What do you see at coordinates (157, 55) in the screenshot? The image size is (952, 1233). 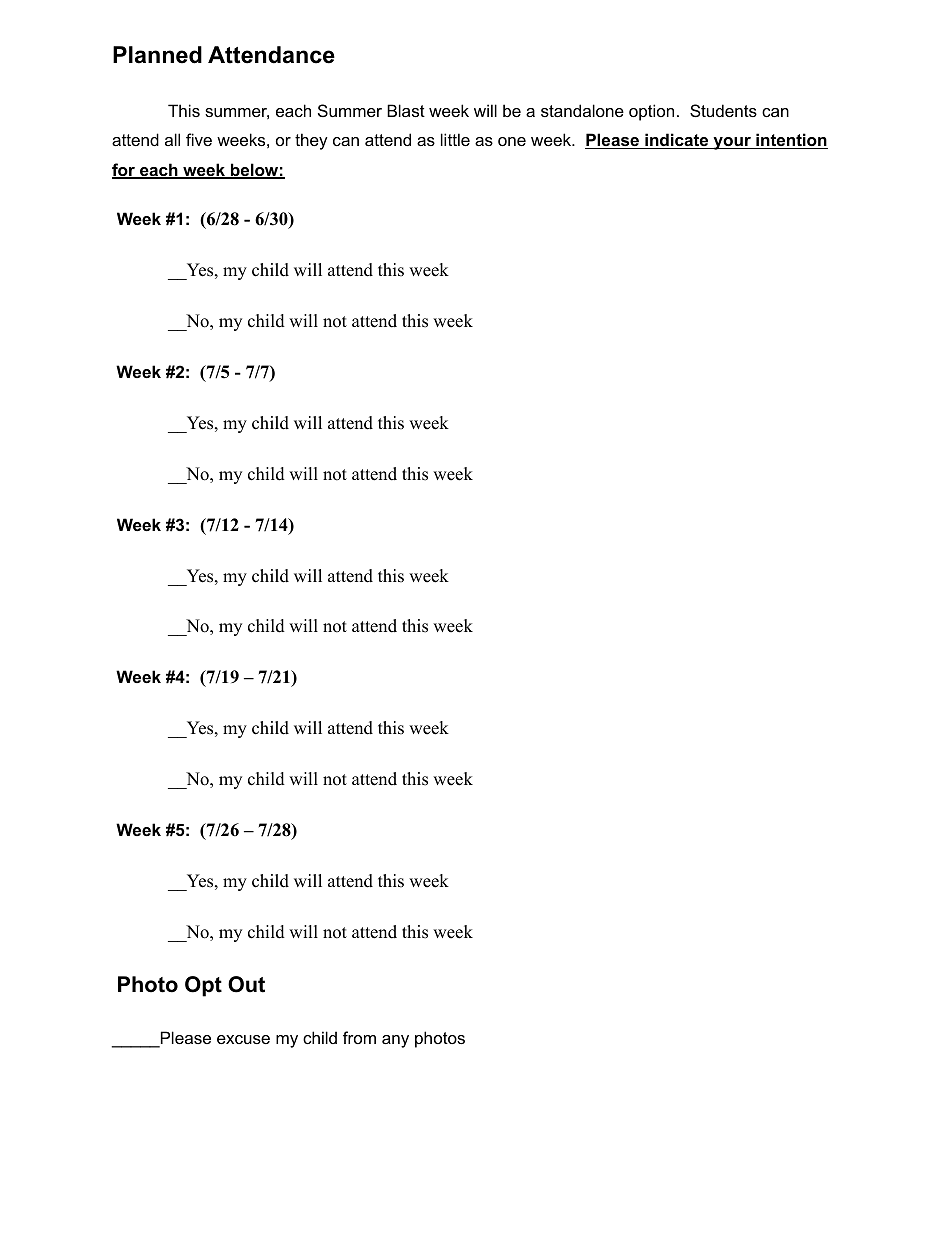 I see `Planned` at bounding box center [157, 55].
